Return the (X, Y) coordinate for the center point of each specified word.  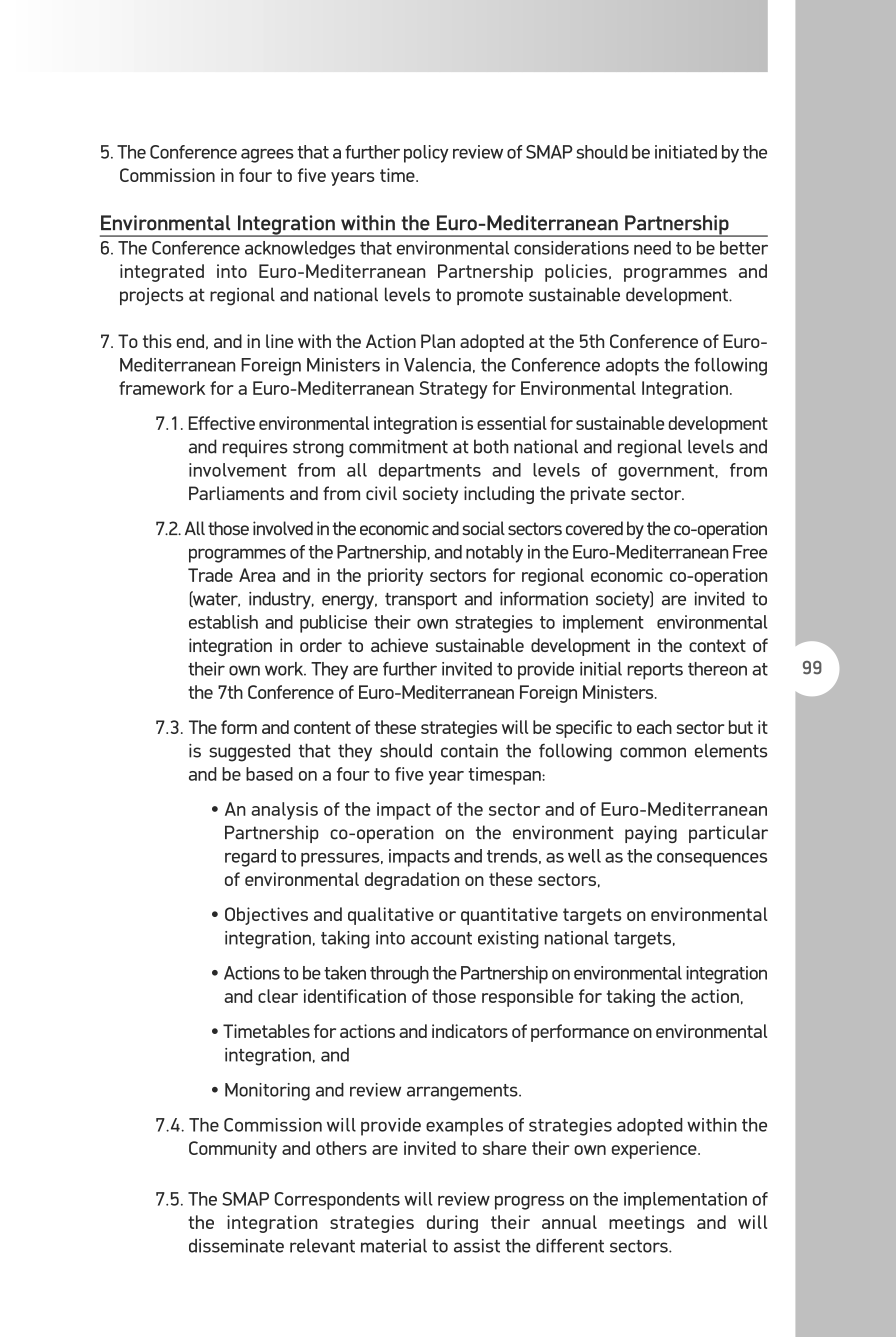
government (666, 472)
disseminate (236, 1246)
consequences (712, 860)
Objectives (266, 916)
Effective (222, 423)
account (441, 938)
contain (469, 751)
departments (430, 472)
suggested (249, 752)
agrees (267, 156)
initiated (686, 152)
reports (655, 671)
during (452, 1224)
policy (426, 154)
